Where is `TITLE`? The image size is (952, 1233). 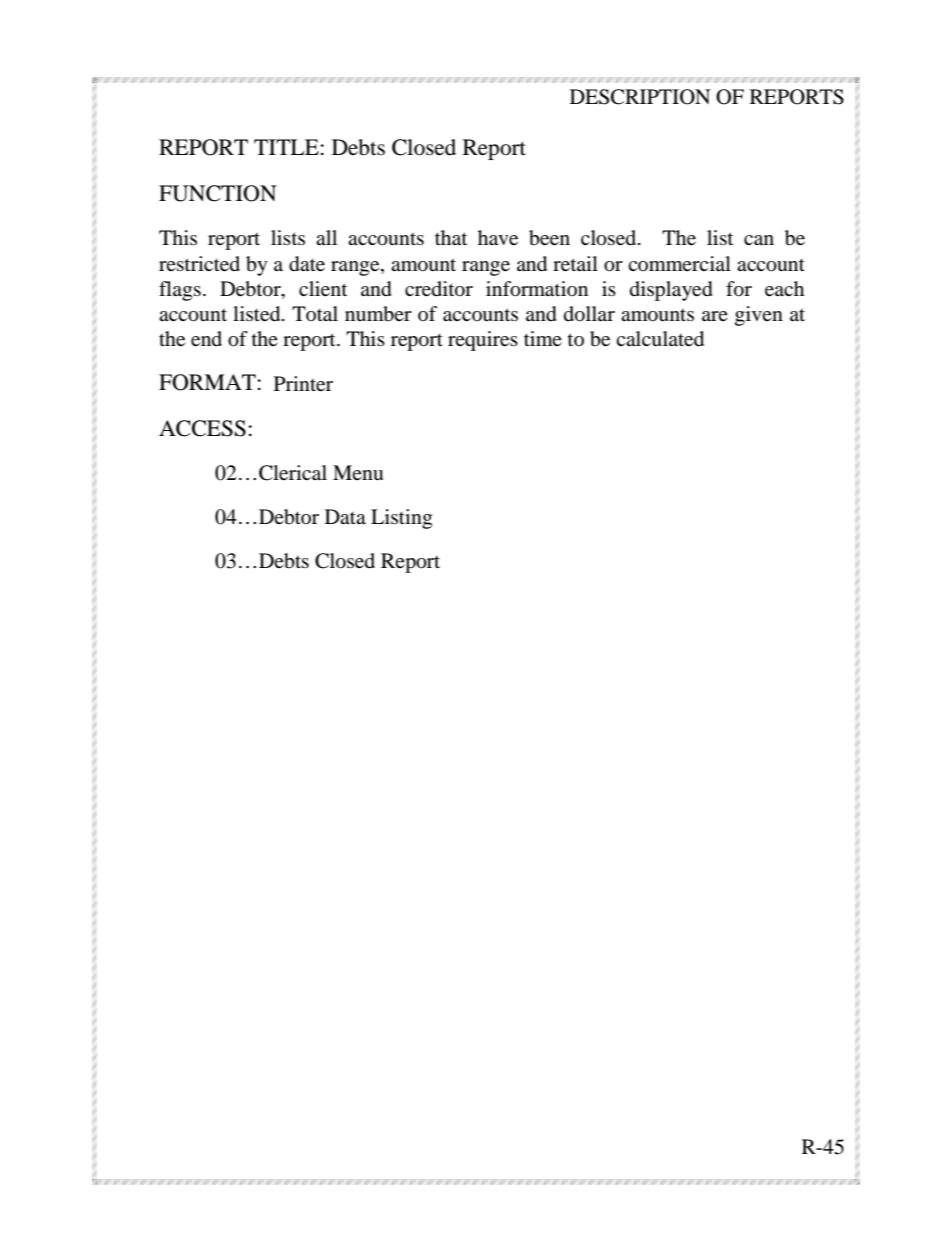
TITLE is located at coordinates (286, 147).
